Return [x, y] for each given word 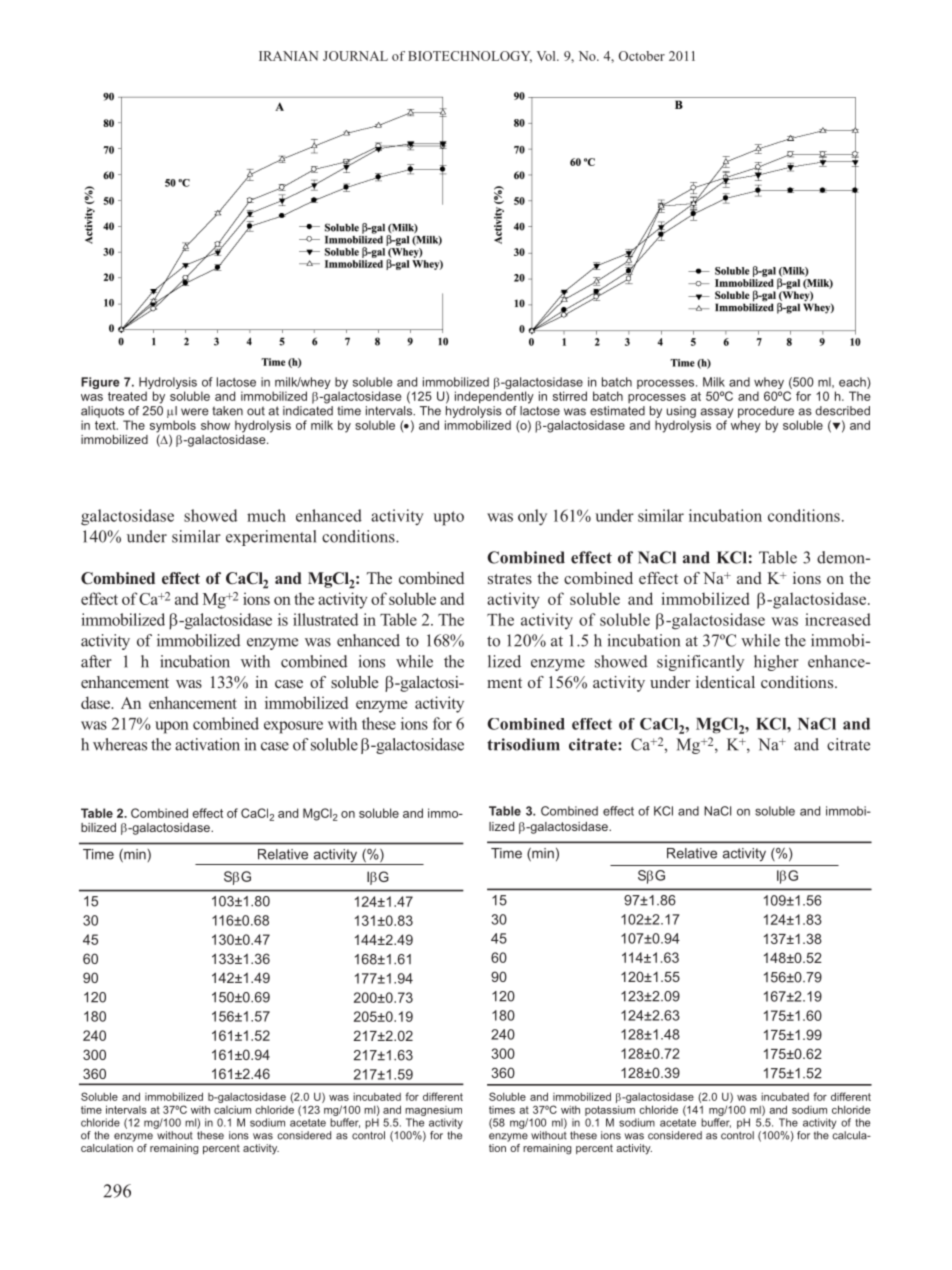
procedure [766, 412]
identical [725, 682]
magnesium [433, 1111]
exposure [293, 727]
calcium [232, 1110]
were [195, 412]
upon [172, 727]
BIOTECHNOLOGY [470, 57]
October [642, 56]
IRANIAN [288, 56]
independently [494, 396]
